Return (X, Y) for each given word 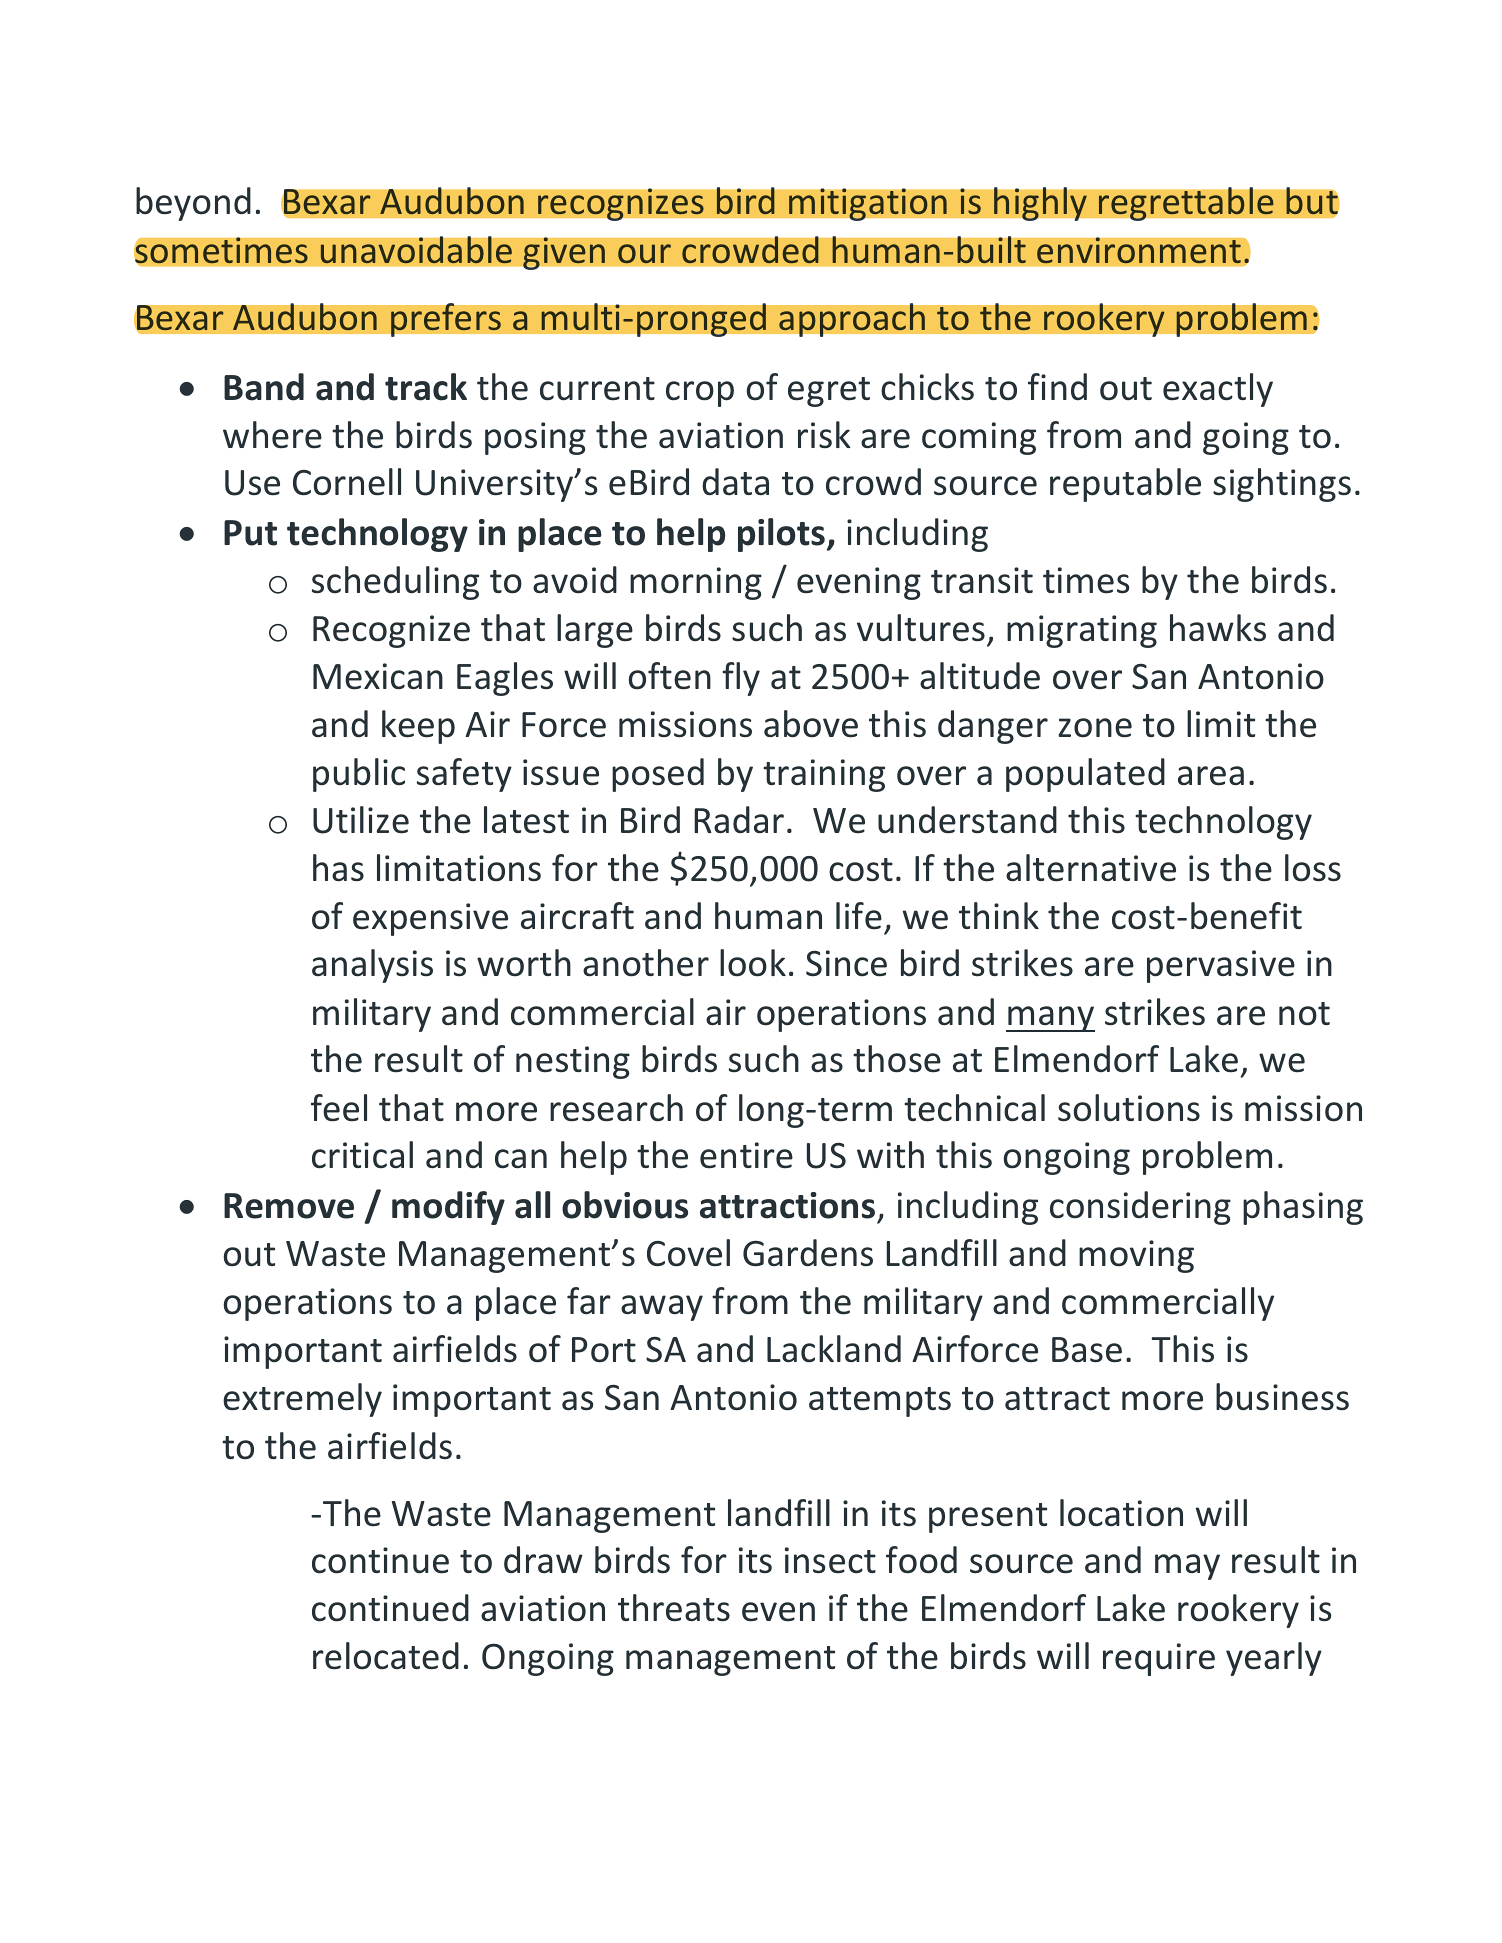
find (1057, 386)
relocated (386, 1656)
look (753, 963)
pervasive (1221, 966)
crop (700, 394)
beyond (193, 204)
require (1159, 1659)
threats (674, 1608)
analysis (372, 966)
